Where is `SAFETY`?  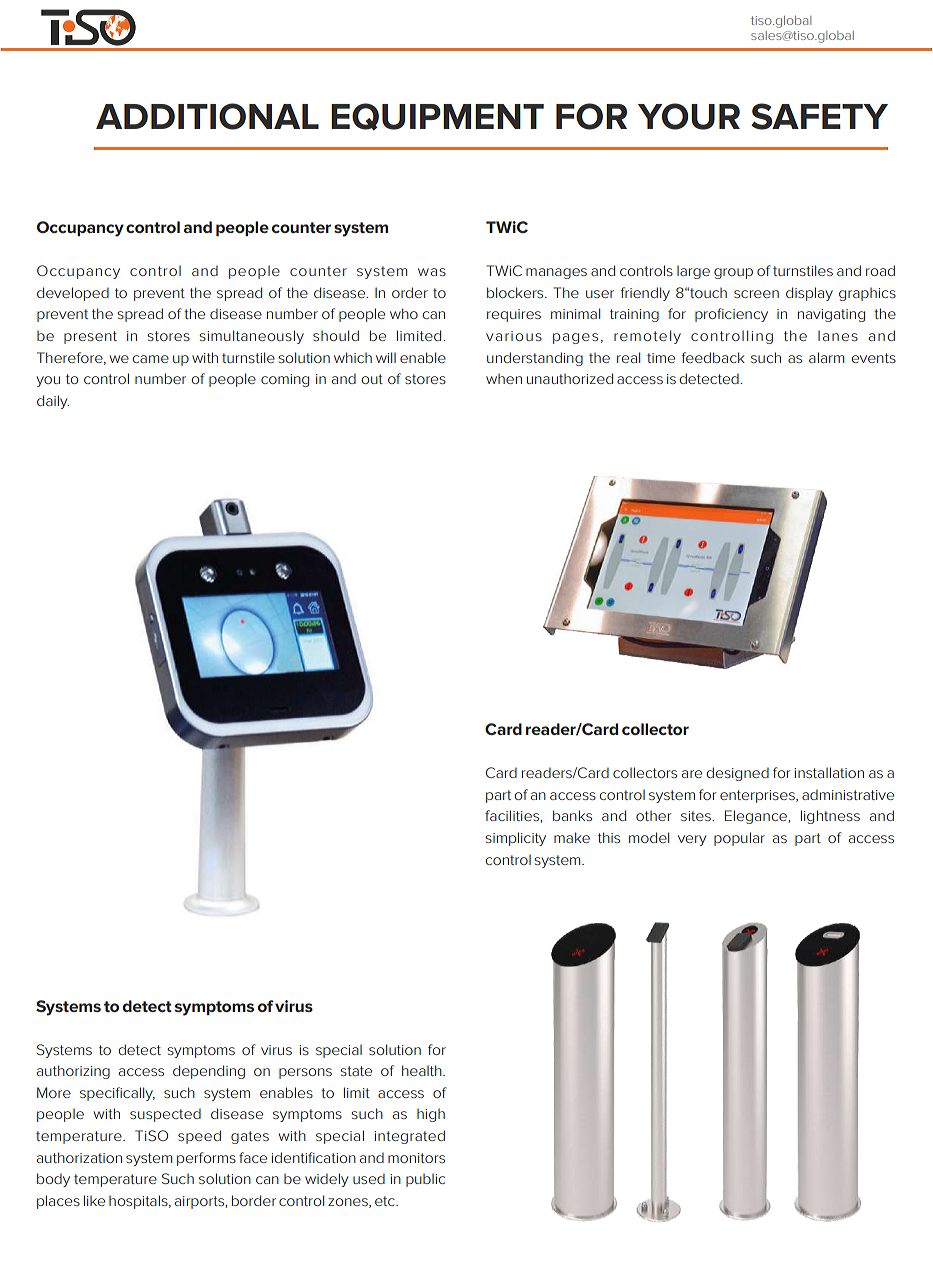
SAFETY is located at coordinates (819, 116).
